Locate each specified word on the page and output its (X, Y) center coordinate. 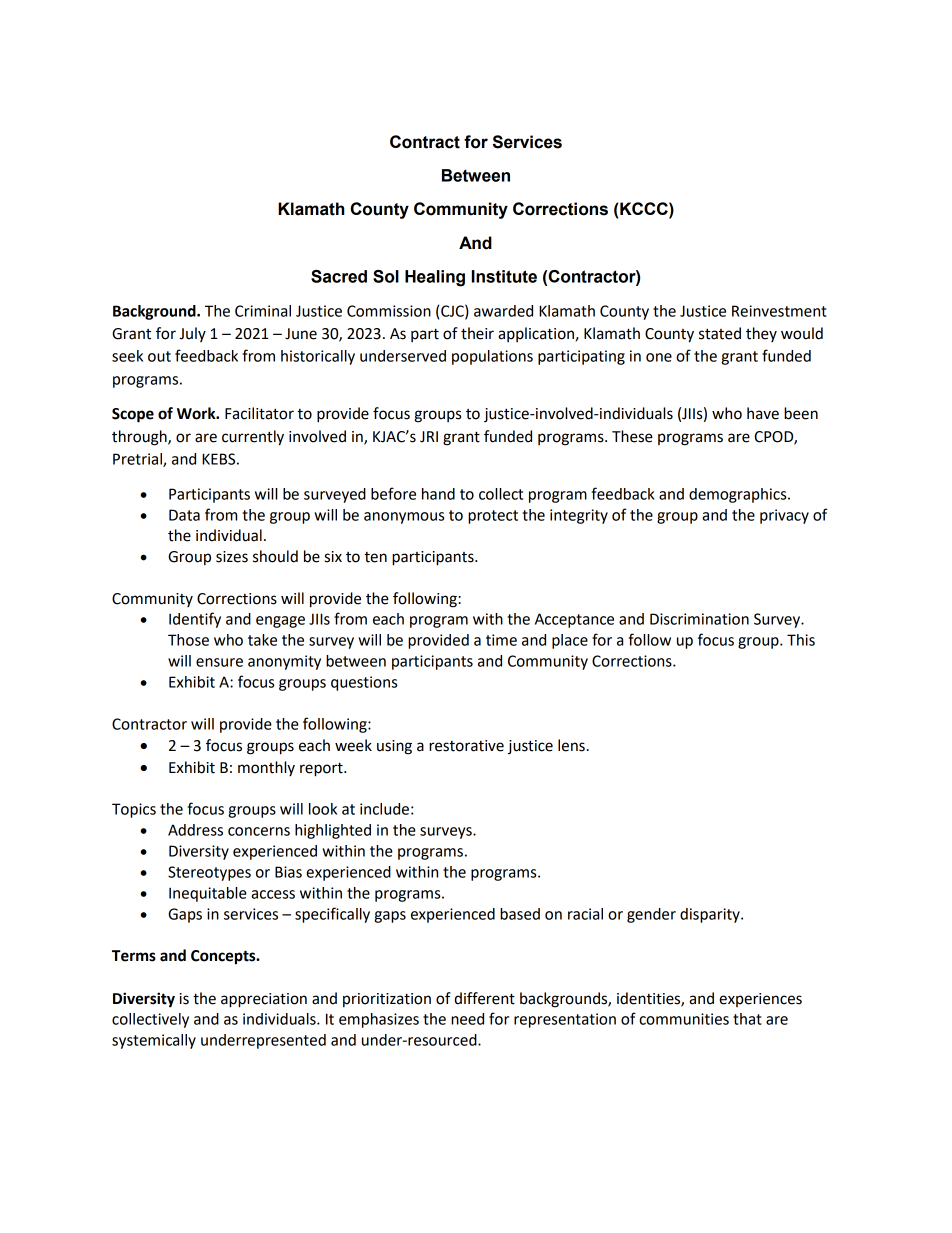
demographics (739, 495)
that (747, 1019)
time (501, 640)
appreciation (264, 1000)
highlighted (333, 831)
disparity (711, 915)
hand (438, 494)
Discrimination (699, 619)
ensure (219, 662)
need (467, 1019)
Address (195, 830)
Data (184, 515)
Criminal (263, 311)
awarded (503, 311)
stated (720, 333)
